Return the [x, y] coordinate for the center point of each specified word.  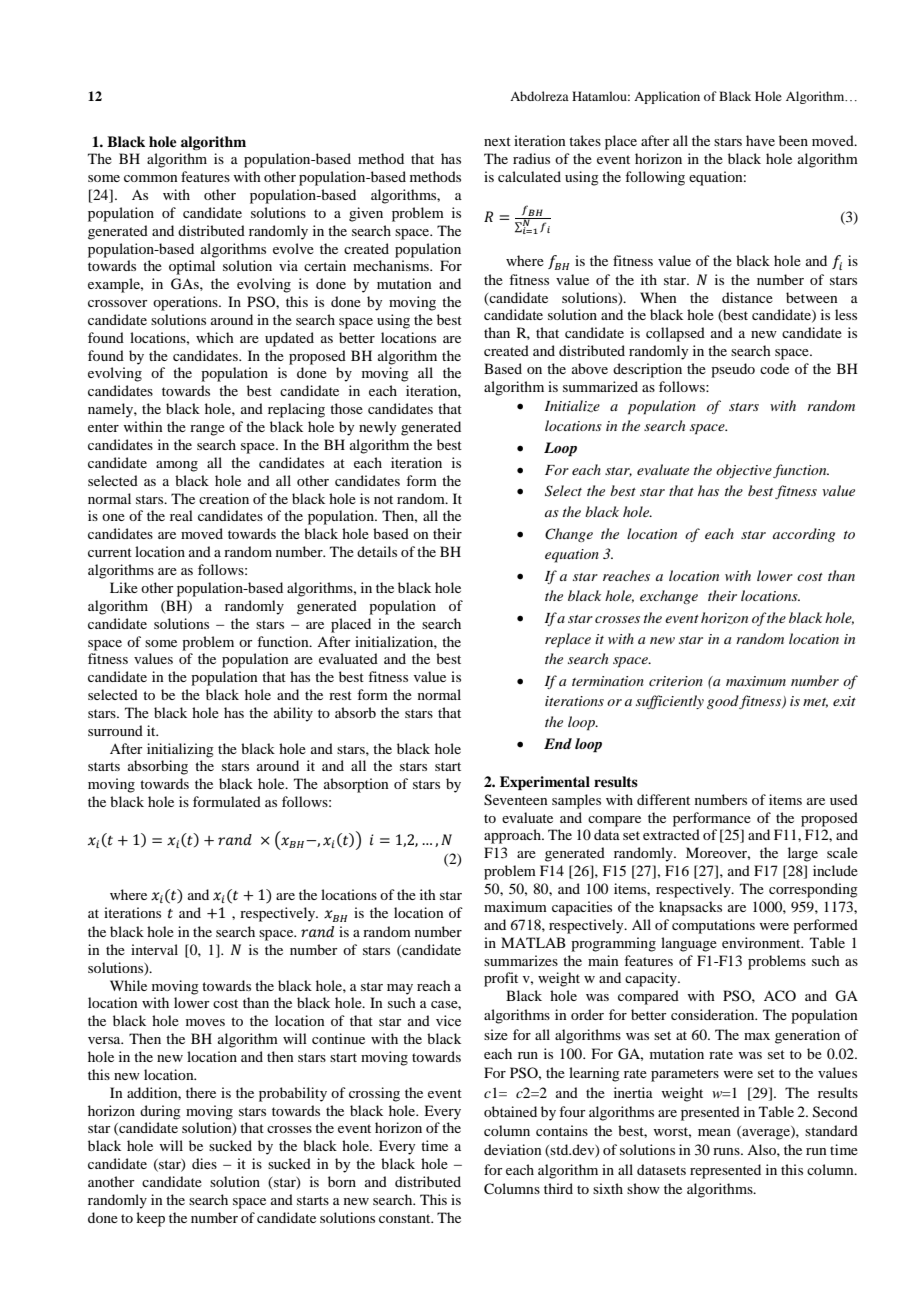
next [497, 141]
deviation [513, 1149]
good [723, 702]
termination [608, 681]
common [151, 178]
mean [714, 1132]
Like [124, 587]
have [760, 140]
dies [204, 1163]
